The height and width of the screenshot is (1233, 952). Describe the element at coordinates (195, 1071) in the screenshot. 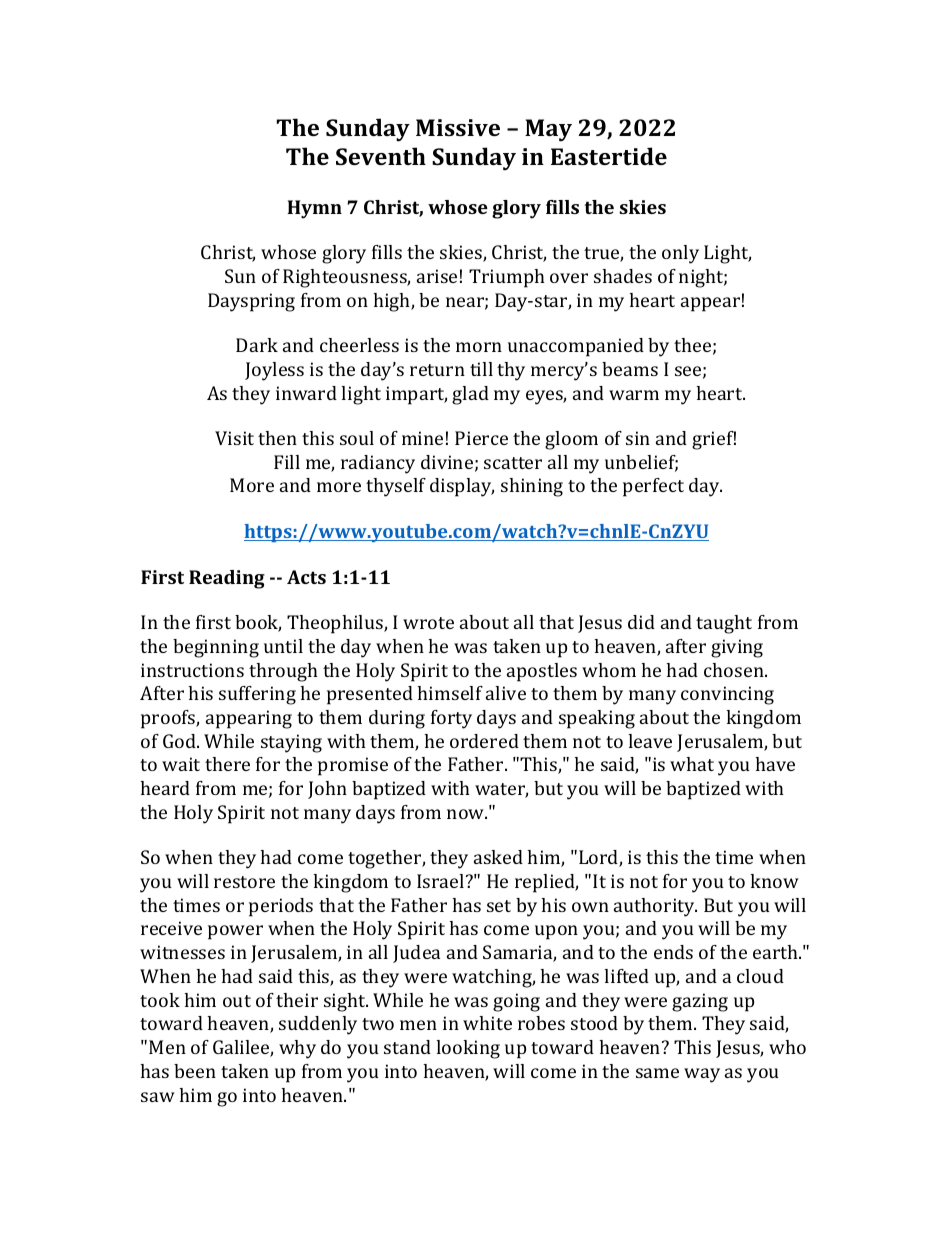

I see `been` at that location.
